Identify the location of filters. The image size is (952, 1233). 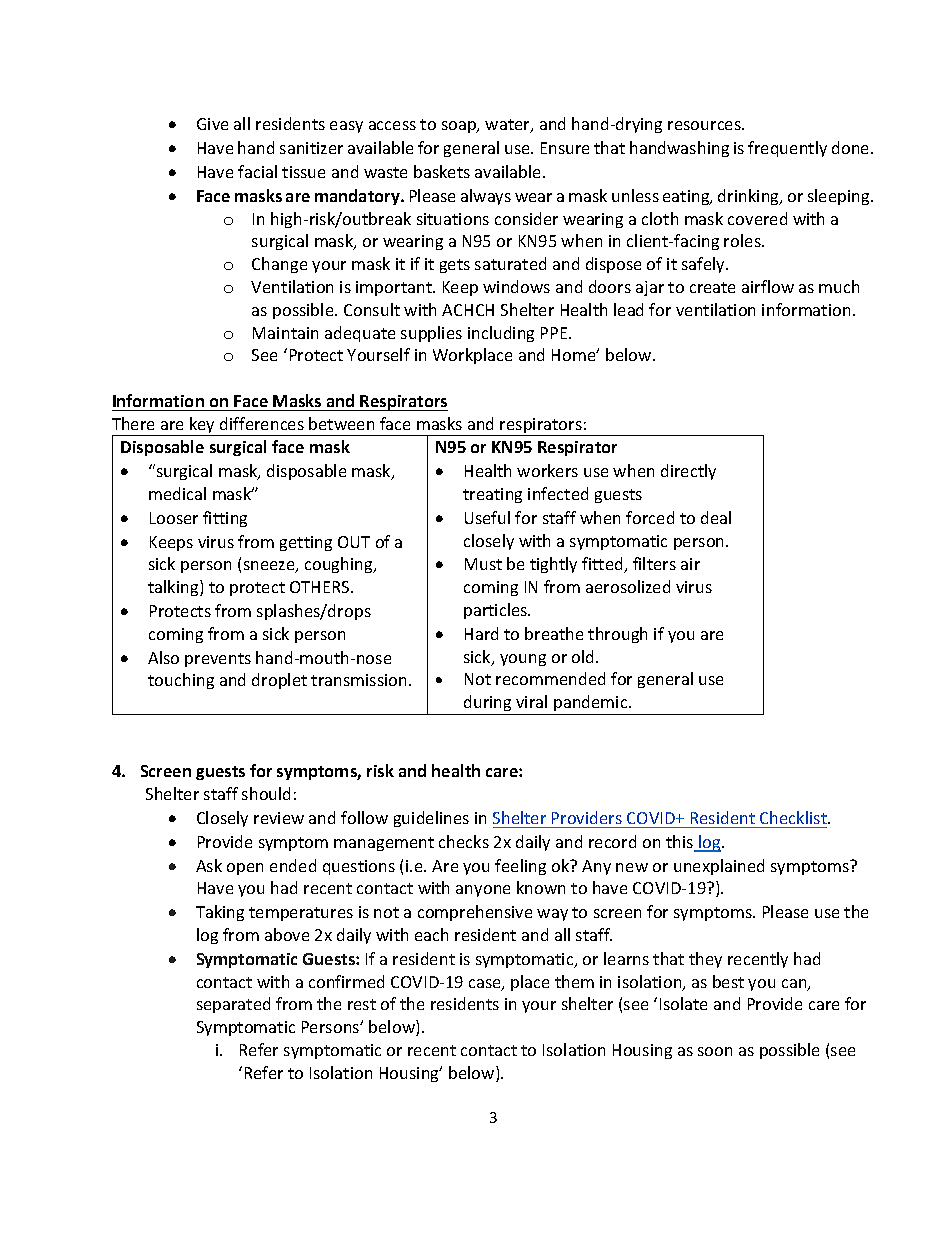
(654, 563).
